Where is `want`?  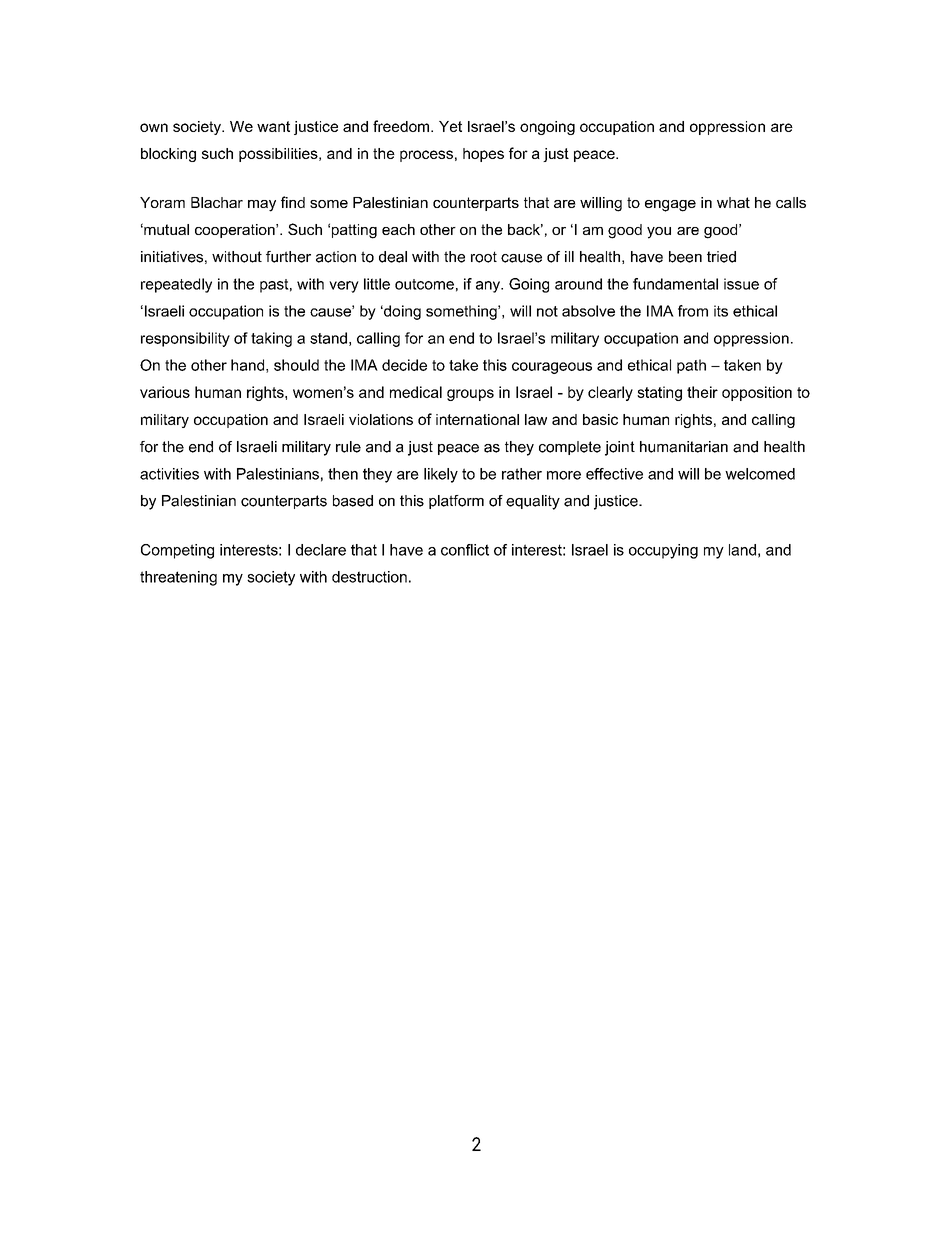 want is located at coordinates (273, 126).
